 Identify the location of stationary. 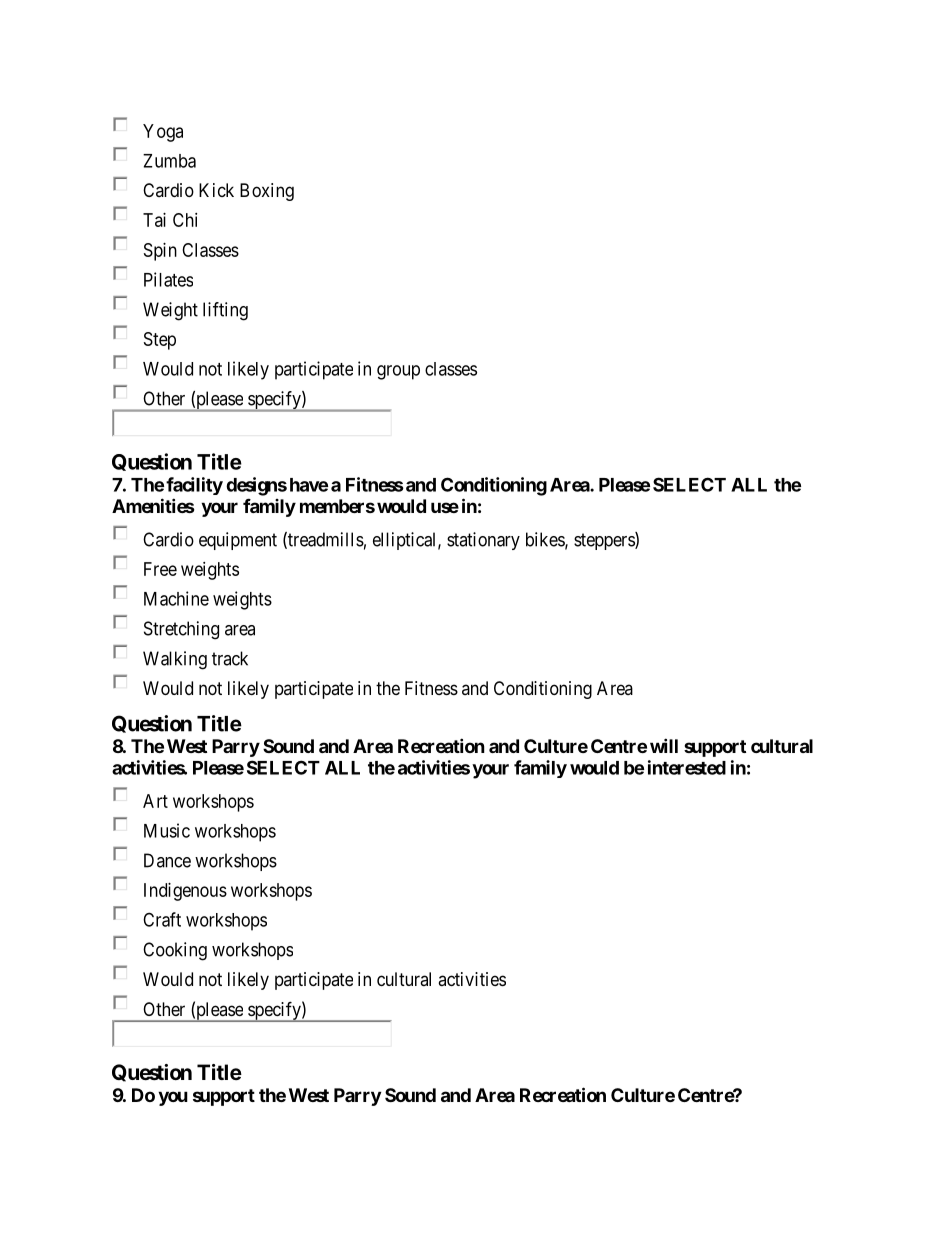
(483, 541).
